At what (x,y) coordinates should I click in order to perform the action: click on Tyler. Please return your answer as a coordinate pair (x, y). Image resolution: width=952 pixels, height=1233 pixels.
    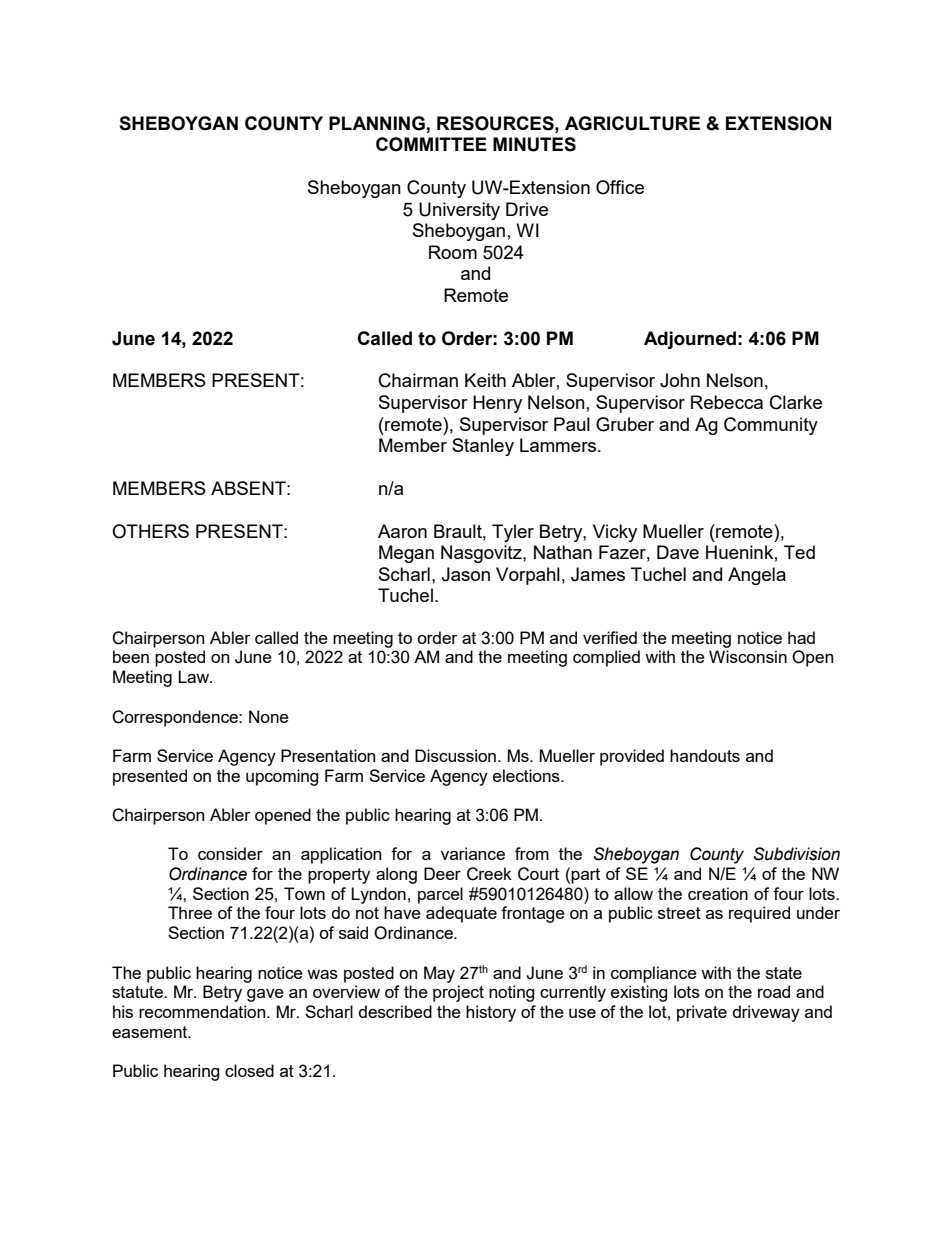
    Looking at the image, I should click on (513, 533).
